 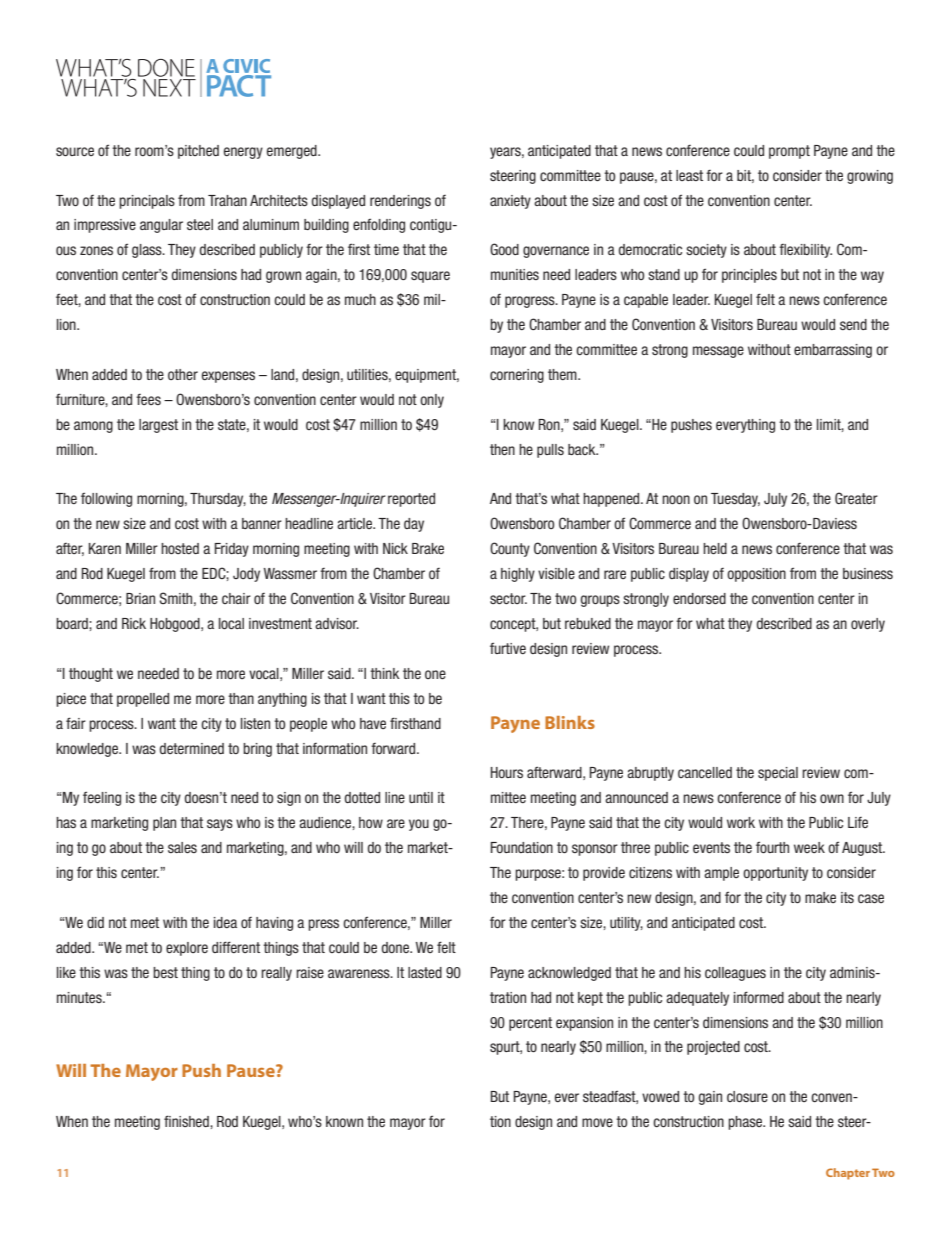 I want to click on only, so click(x=432, y=401).
